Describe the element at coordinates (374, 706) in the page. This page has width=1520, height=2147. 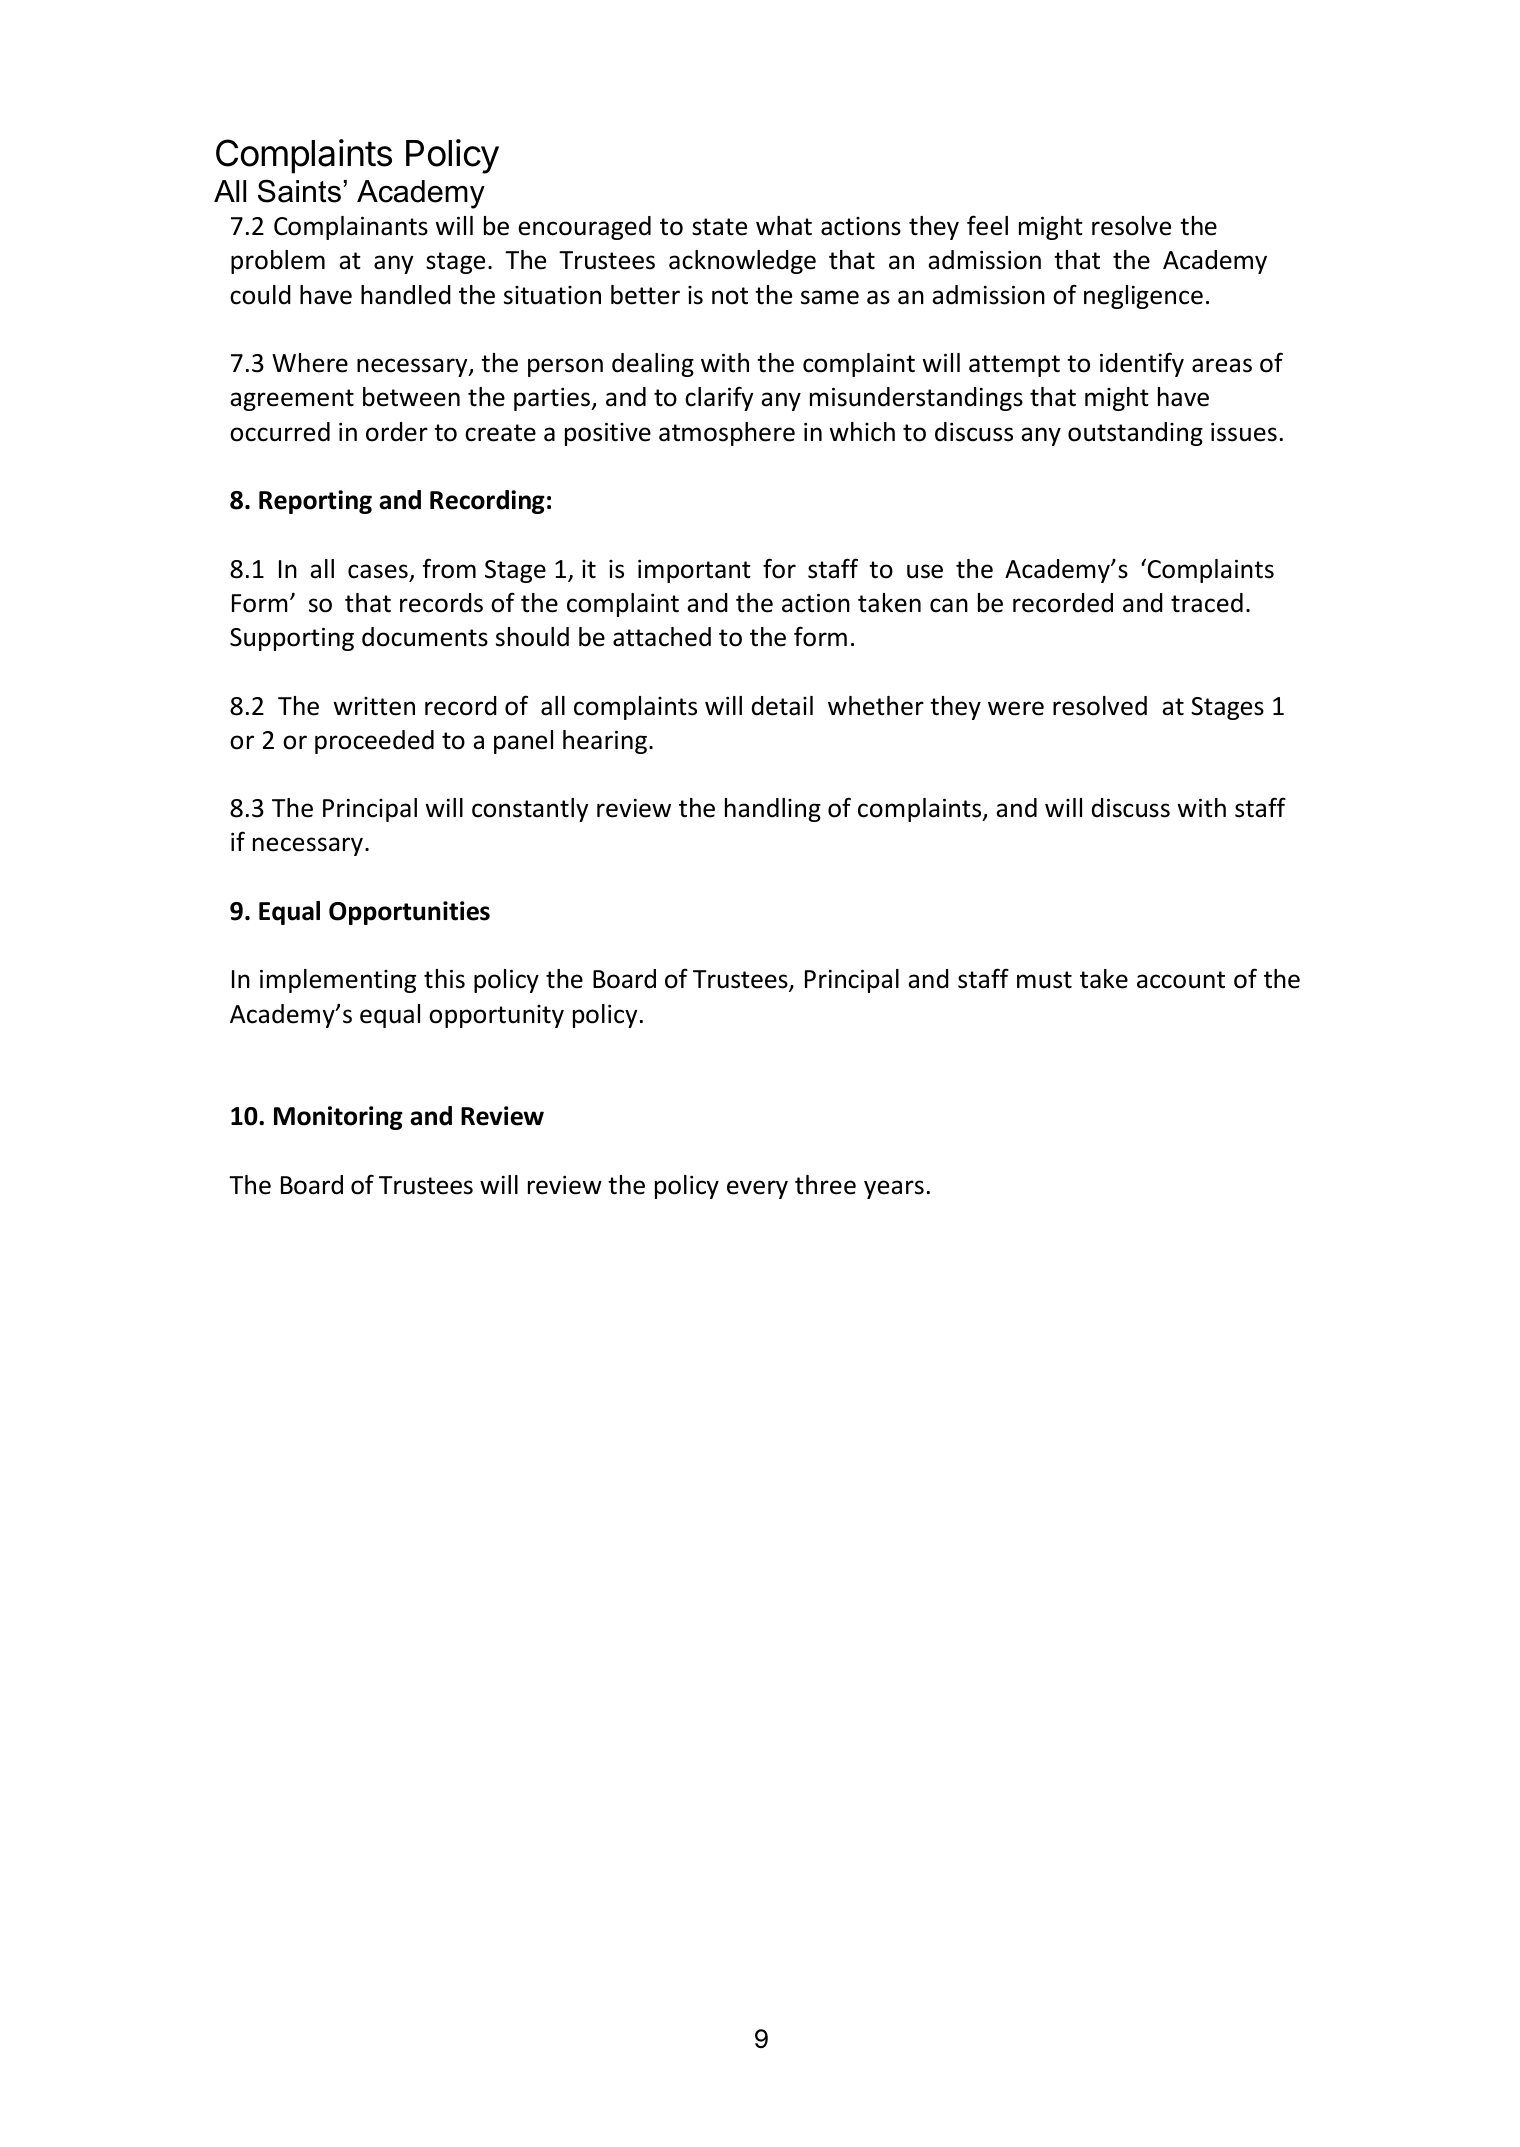
I see `written` at that location.
